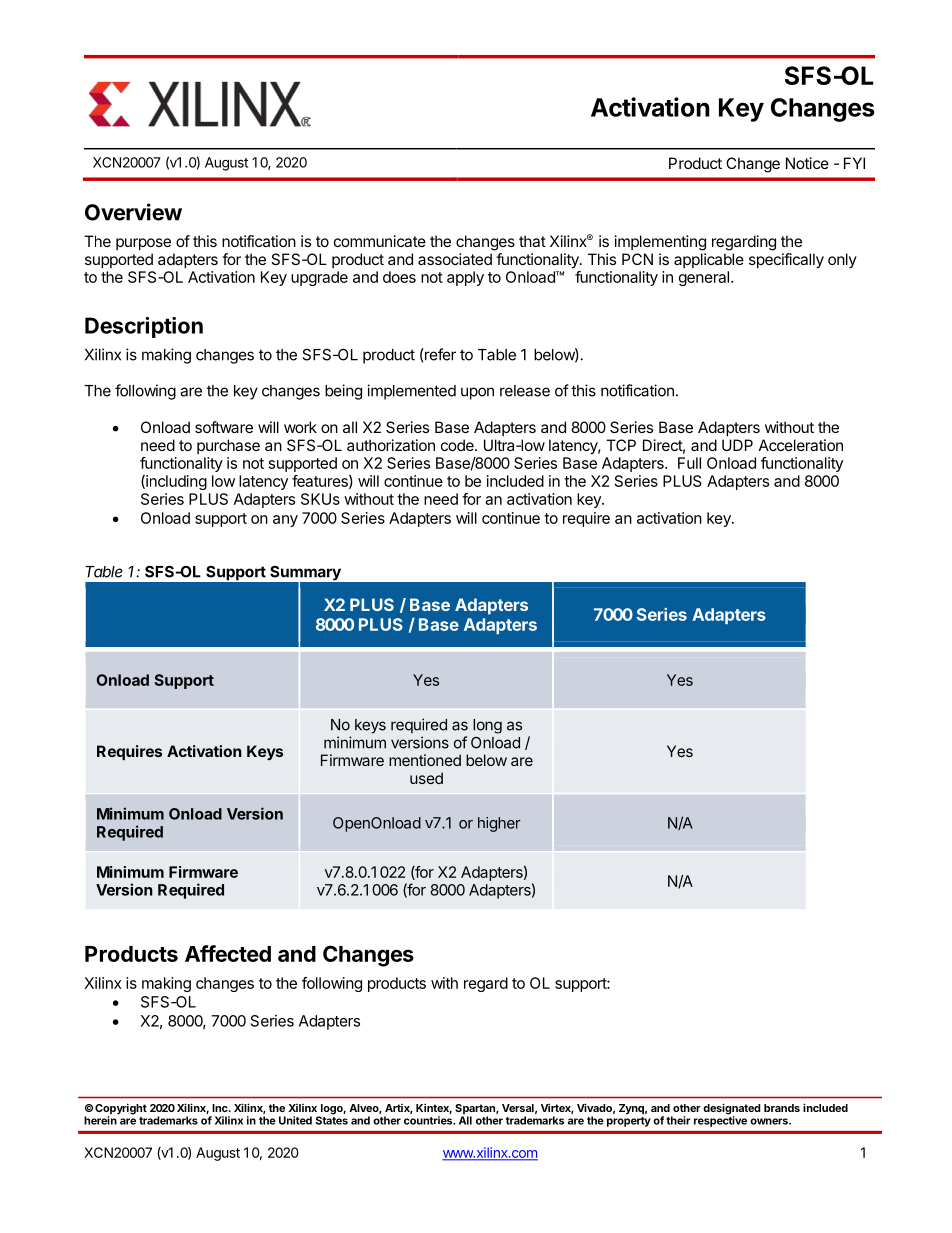 Image resolution: width=952 pixels, height=1233 pixels. I want to click on that, so click(532, 241).
